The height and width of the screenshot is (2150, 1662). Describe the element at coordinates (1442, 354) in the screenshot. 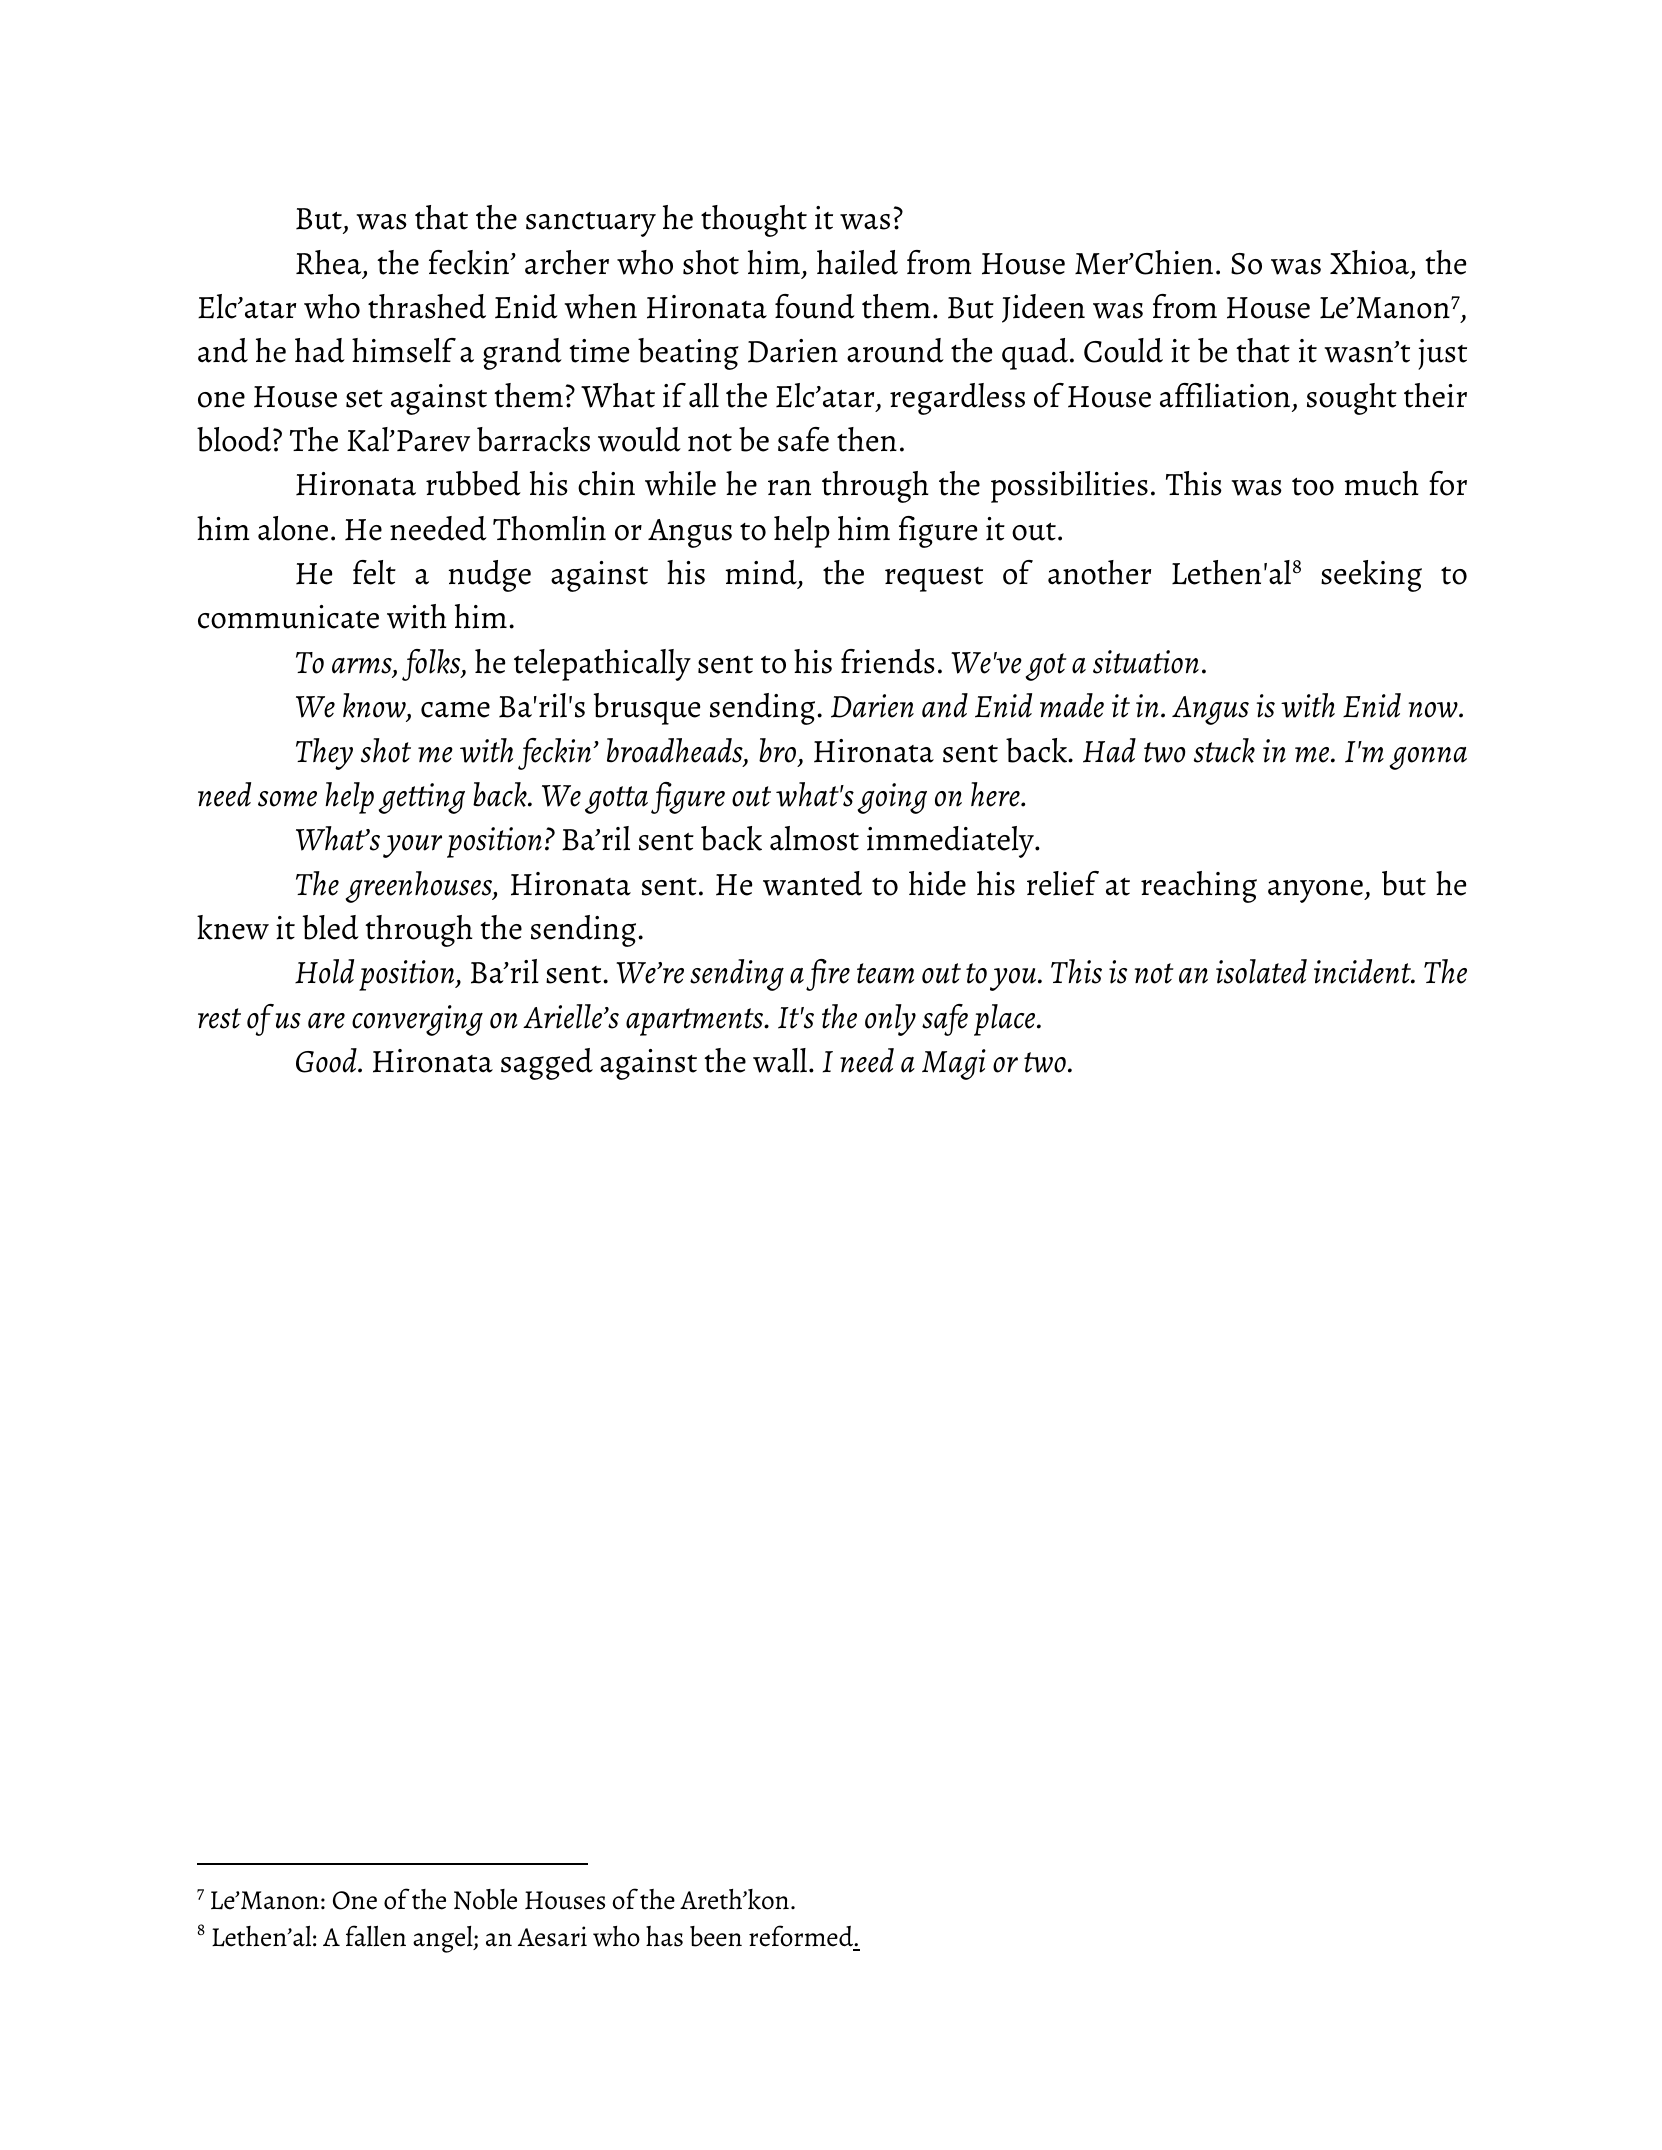

I see `just` at that location.
